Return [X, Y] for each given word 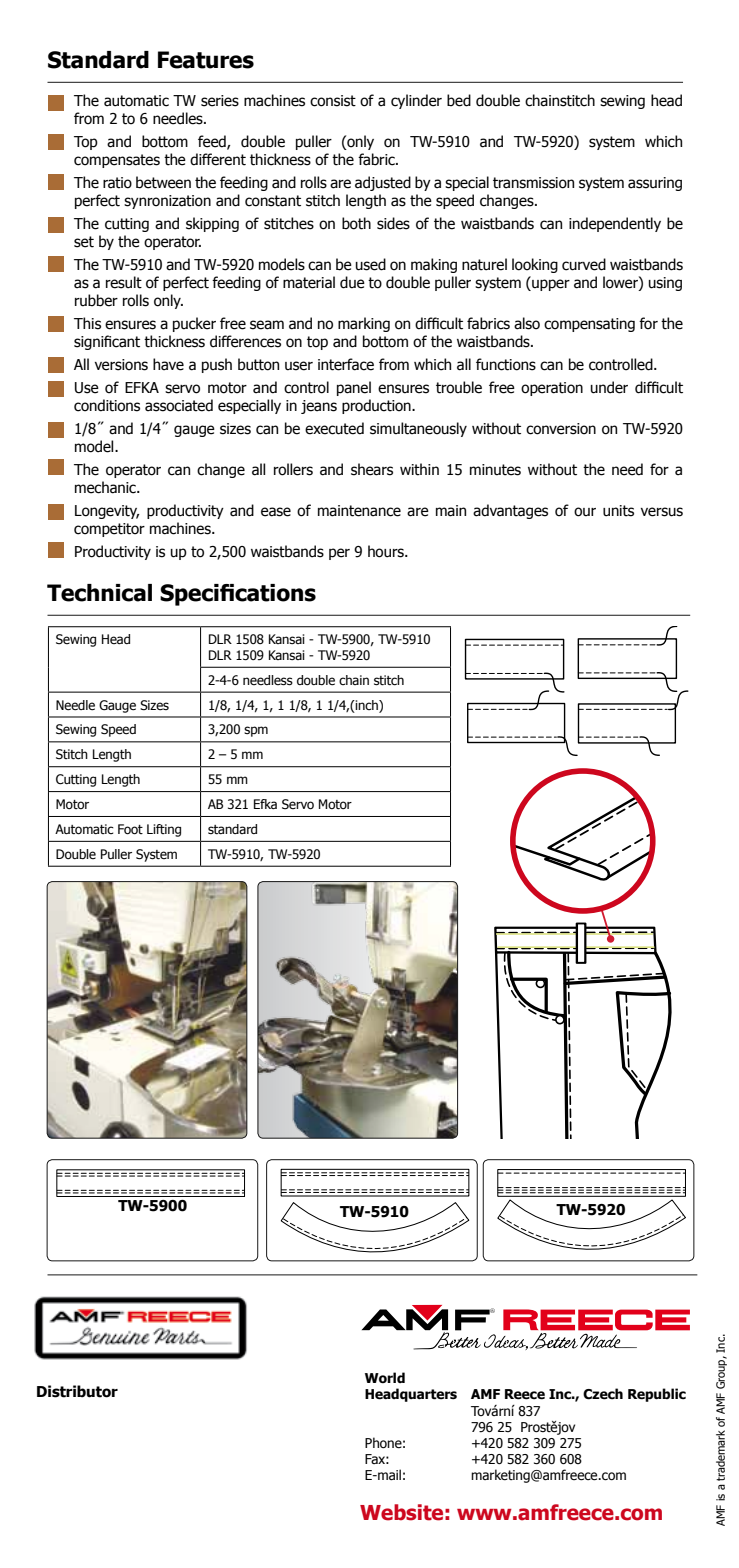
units [618, 511]
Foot [130, 829]
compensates [117, 161]
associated [179, 405]
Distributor [77, 1391]
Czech [603, 1394]
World [385, 1378]
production [377, 406]
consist [333, 101]
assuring [655, 184]
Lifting [164, 830]
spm [256, 731]
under [609, 387]
